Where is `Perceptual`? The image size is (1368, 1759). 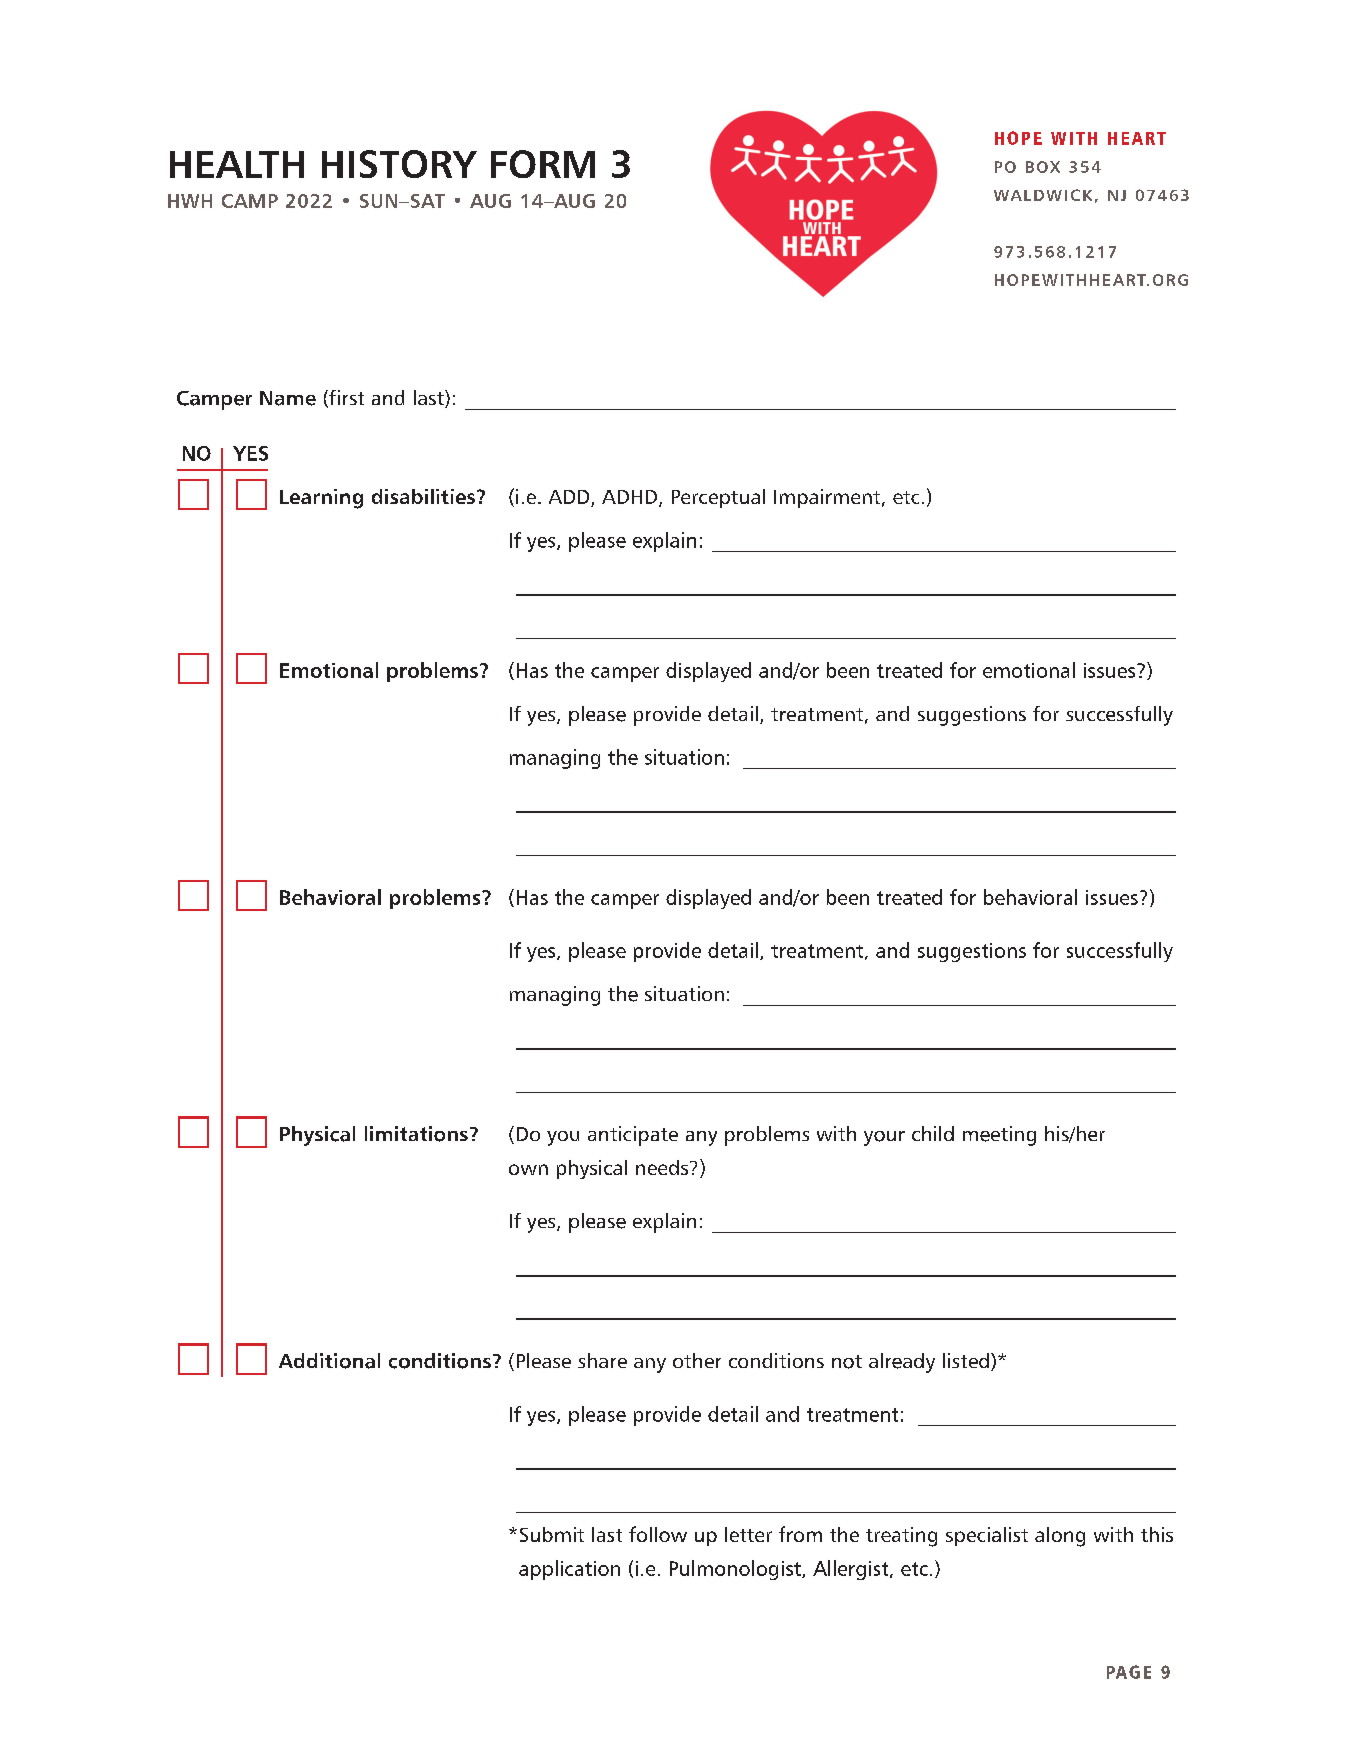 Perceptual is located at coordinates (718, 498).
